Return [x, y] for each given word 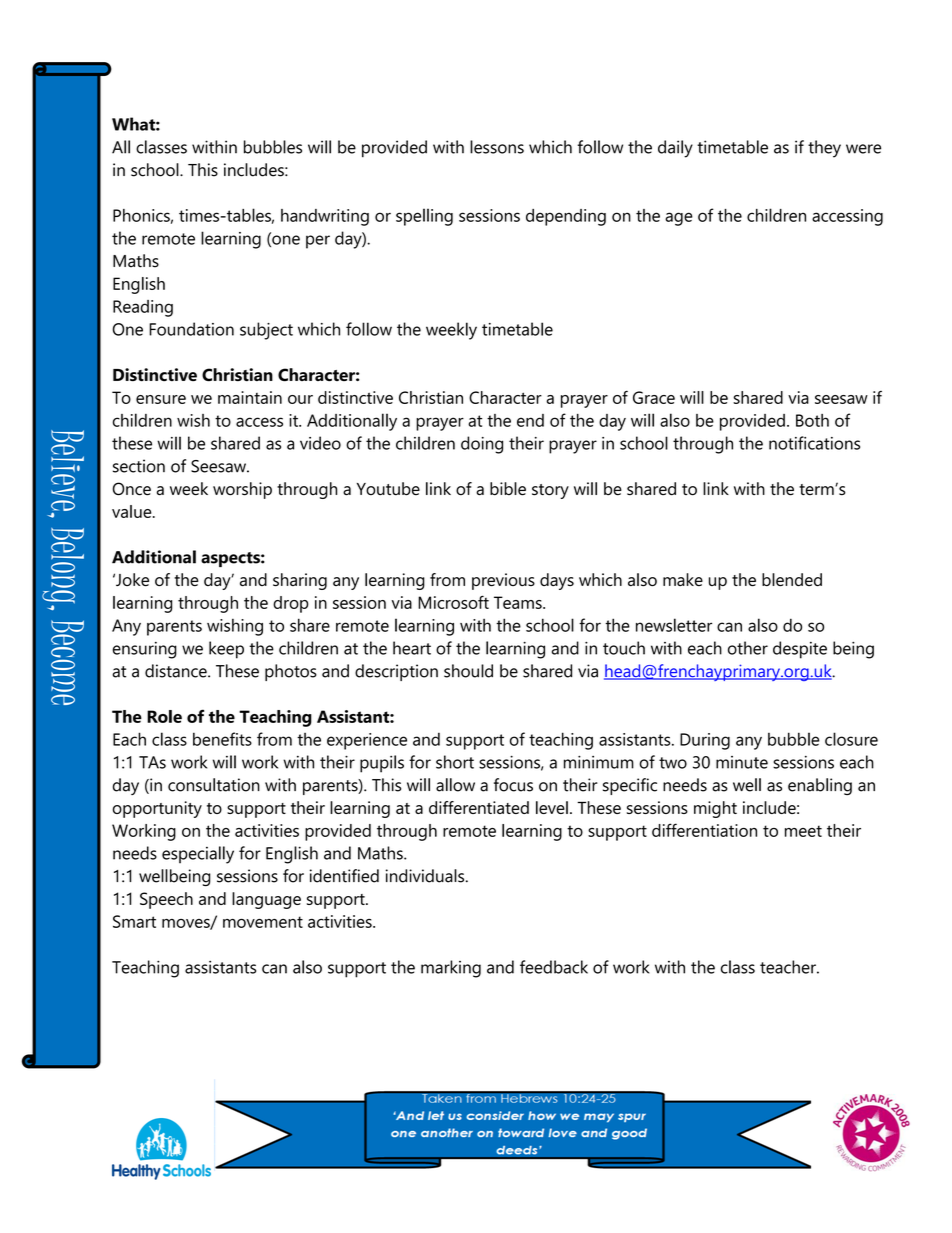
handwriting [325, 217]
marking [451, 969]
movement [263, 922]
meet [803, 831]
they [824, 149]
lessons [497, 147]
